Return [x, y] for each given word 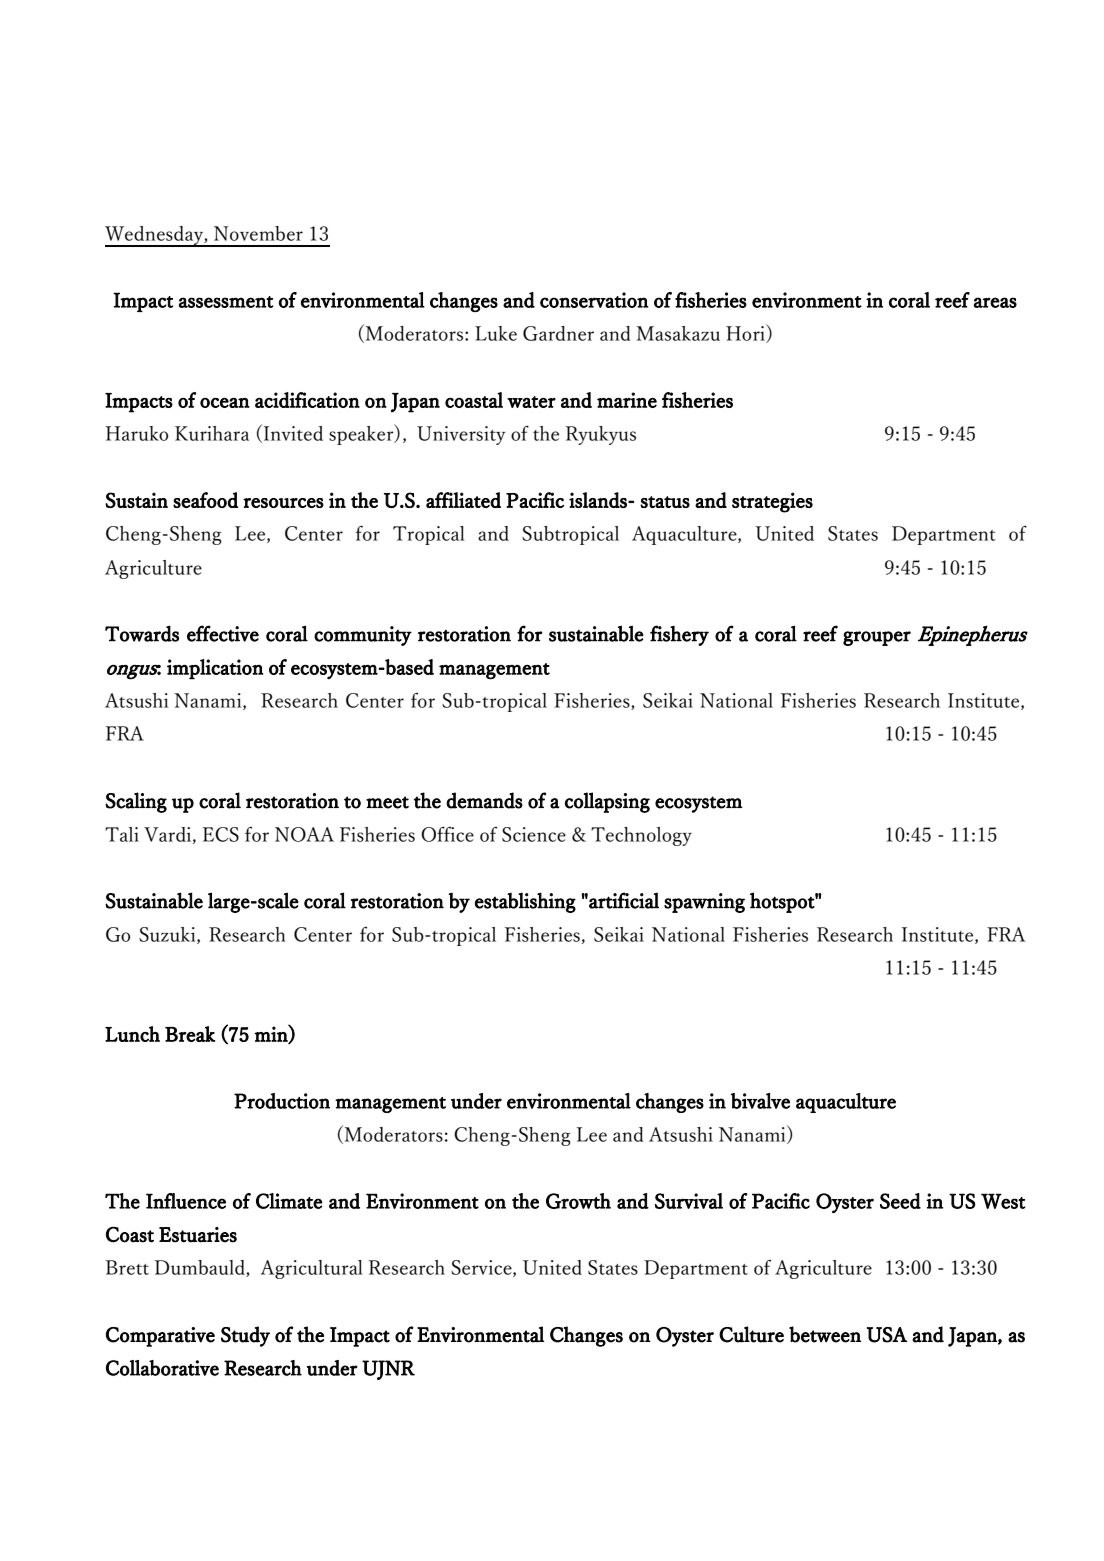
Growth [578, 1201]
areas [995, 302]
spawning [704, 903]
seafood [205, 500]
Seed [900, 1201]
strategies [772, 502]
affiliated [463, 500]
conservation [594, 300]
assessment [226, 302]
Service [482, 1268]
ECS [221, 834]
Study [245, 1336]
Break [190, 1034]
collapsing [607, 802]
